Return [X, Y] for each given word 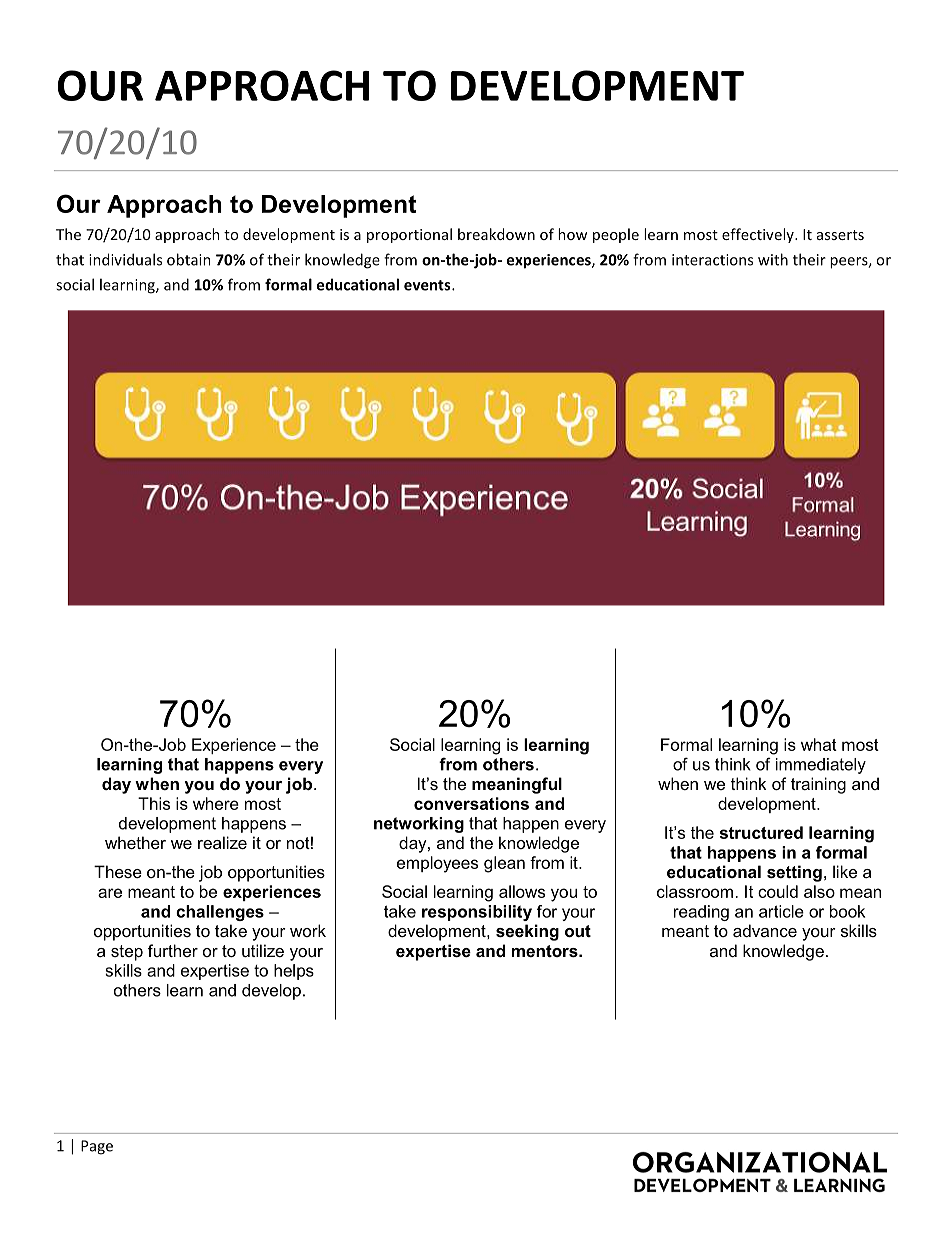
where [216, 803]
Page [97, 1147]
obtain [189, 259]
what [819, 744]
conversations [471, 803]
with [773, 259]
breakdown [496, 234]
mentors [545, 951]
